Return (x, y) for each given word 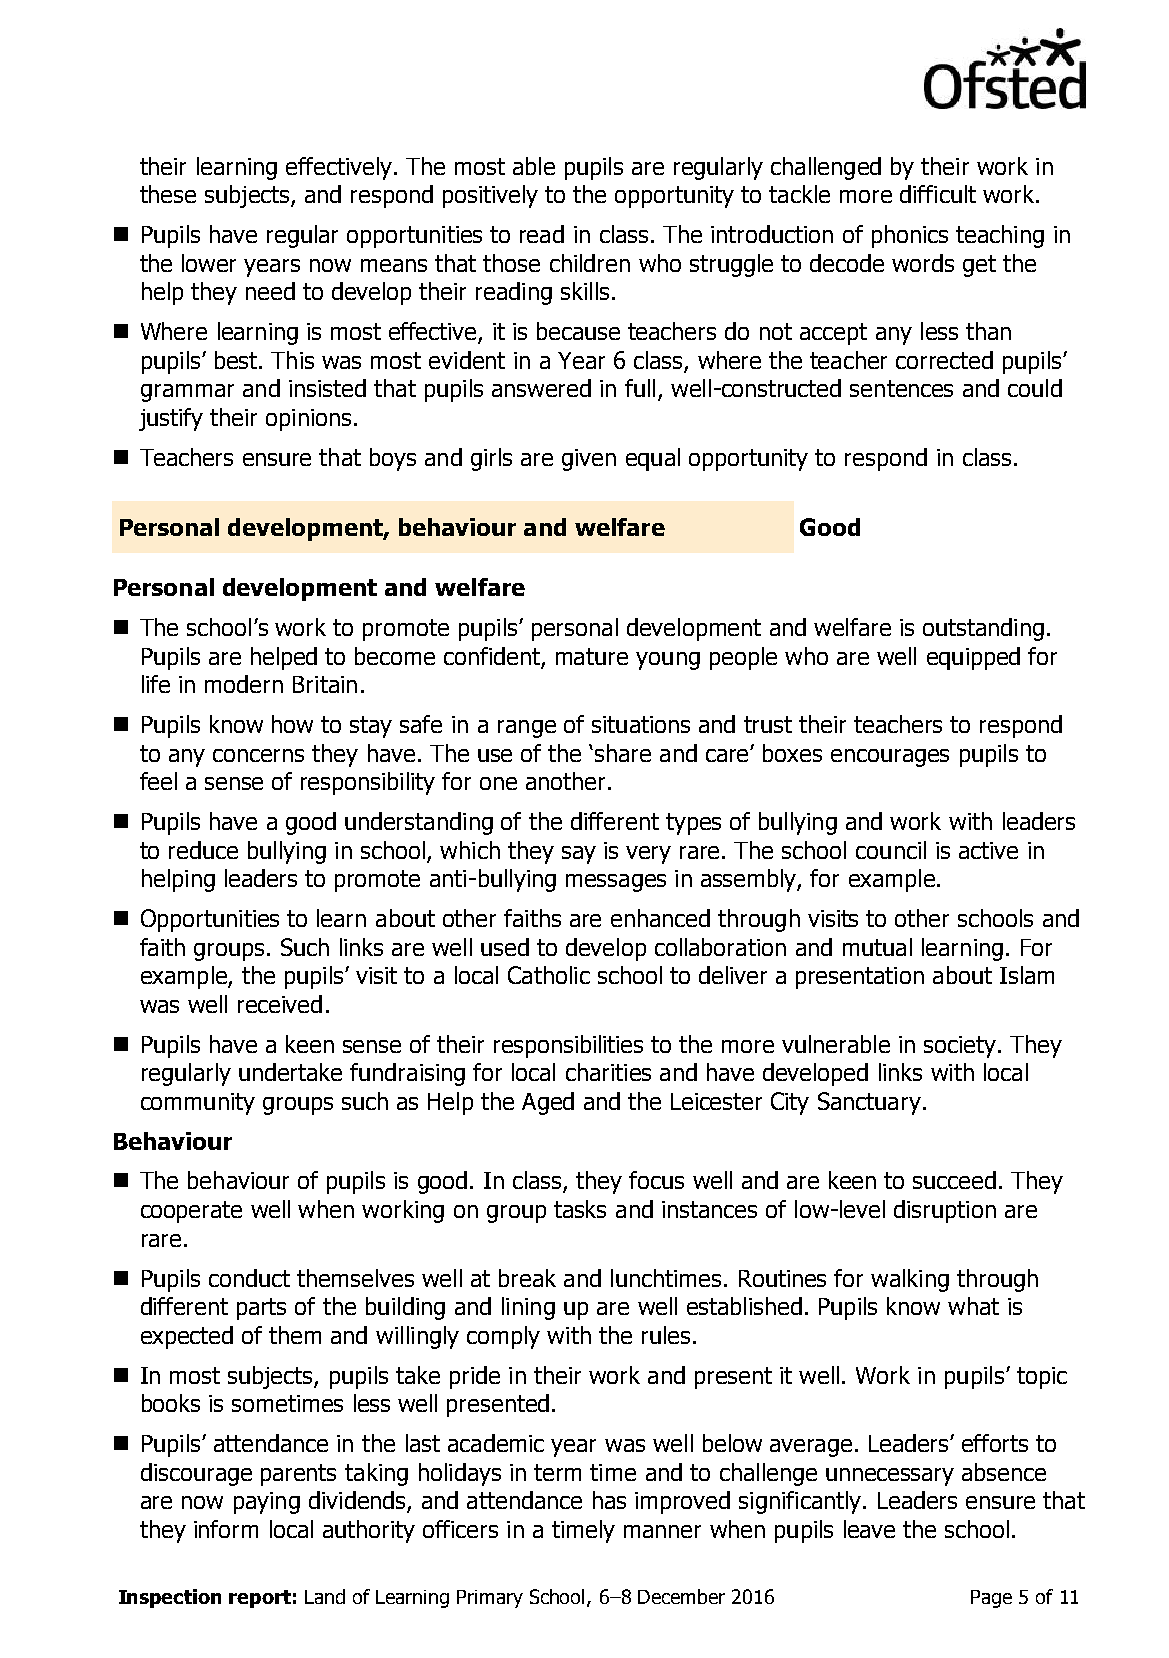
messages (616, 883)
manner (662, 1531)
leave (869, 1529)
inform (226, 1529)
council (891, 850)
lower (209, 263)
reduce (203, 850)
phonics (910, 236)
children (590, 263)
